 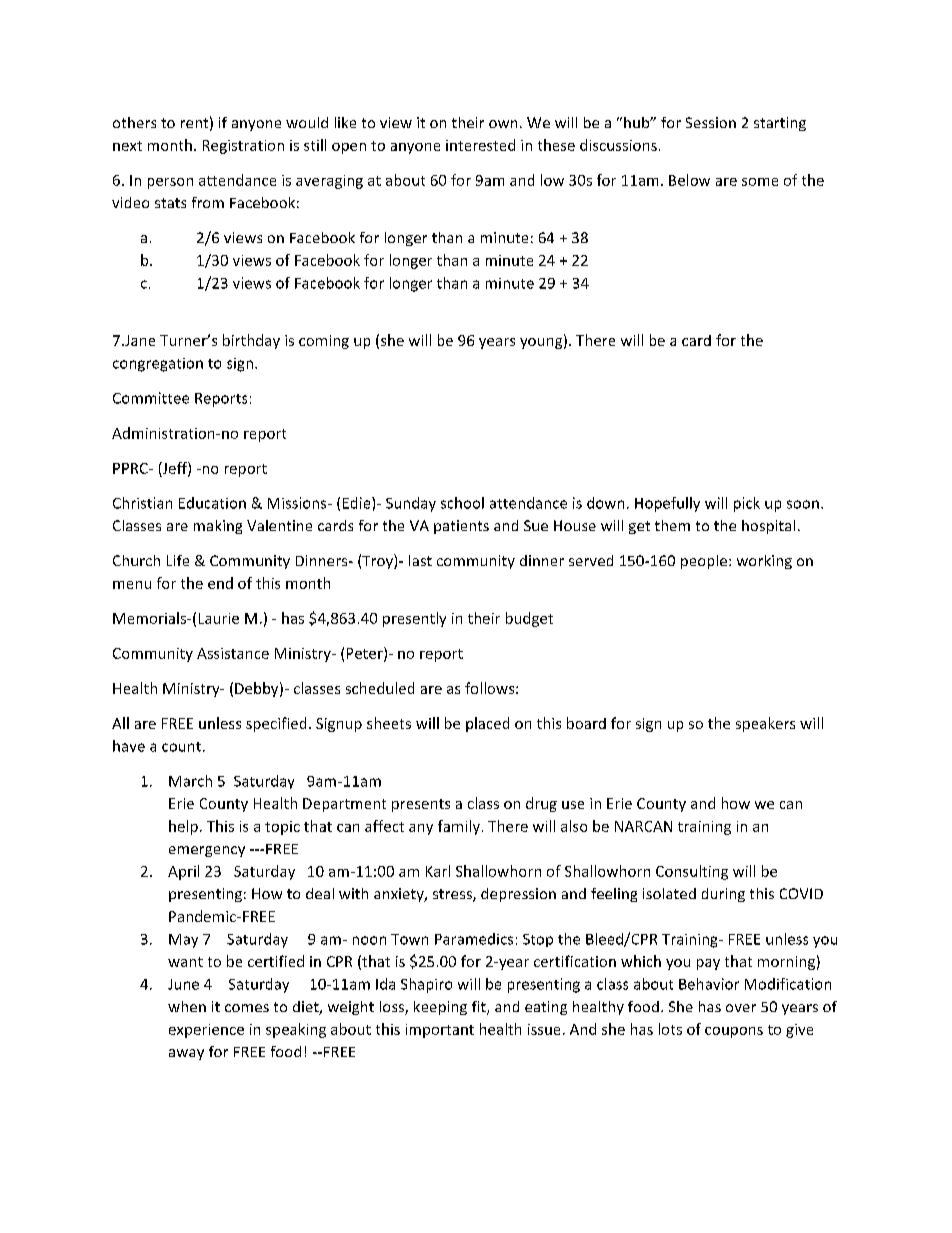 I want to click on interested, so click(x=480, y=145).
